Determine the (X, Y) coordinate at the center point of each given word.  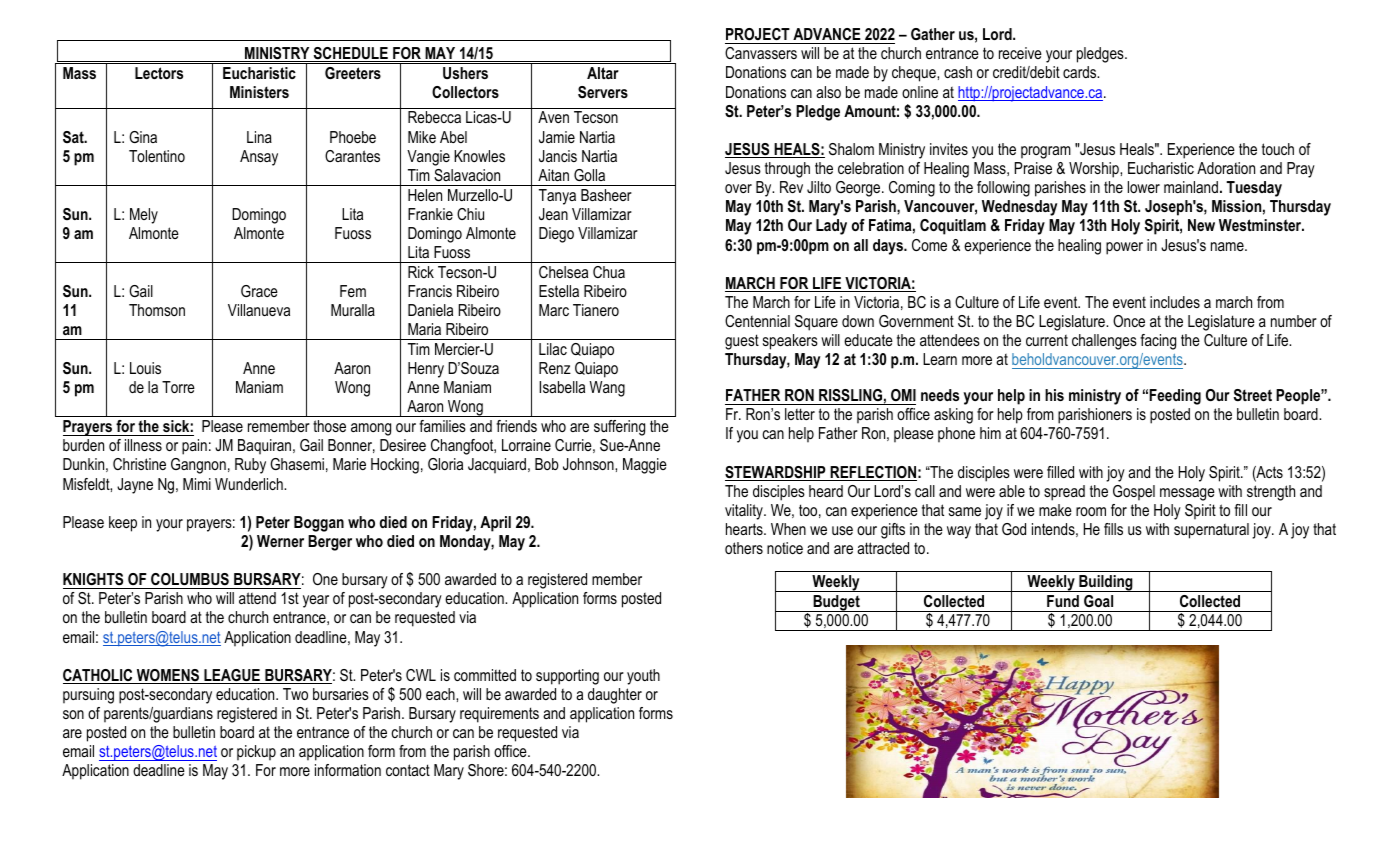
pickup (256, 753)
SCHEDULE (350, 54)
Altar (603, 73)
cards (1081, 72)
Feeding (1175, 397)
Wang (607, 389)
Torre (178, 387)
